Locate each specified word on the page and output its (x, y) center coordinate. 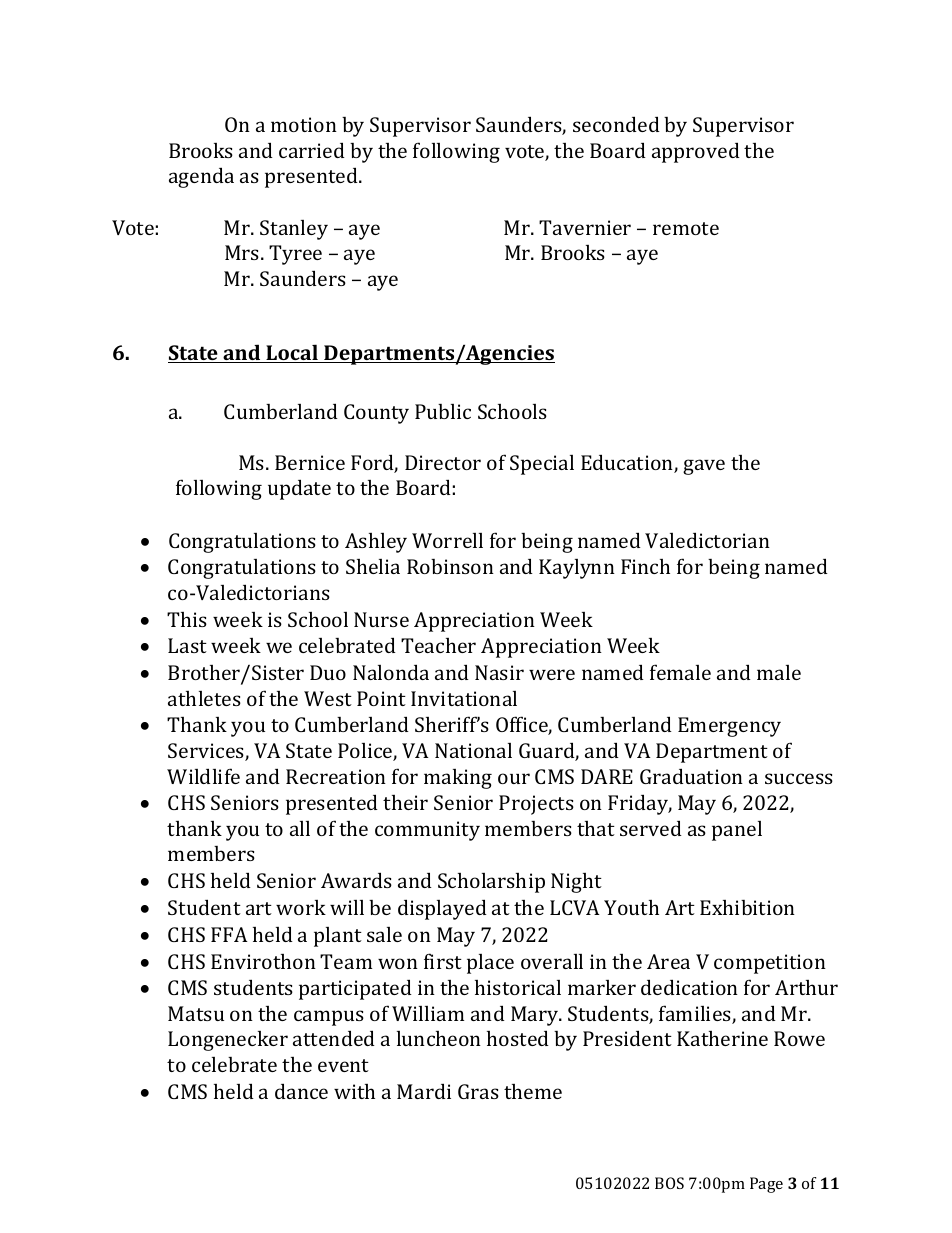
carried (312, 150)
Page (766, 1185)
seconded (616, 124)
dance (301, 1091)
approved (696, 152)
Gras (478, 1091)
